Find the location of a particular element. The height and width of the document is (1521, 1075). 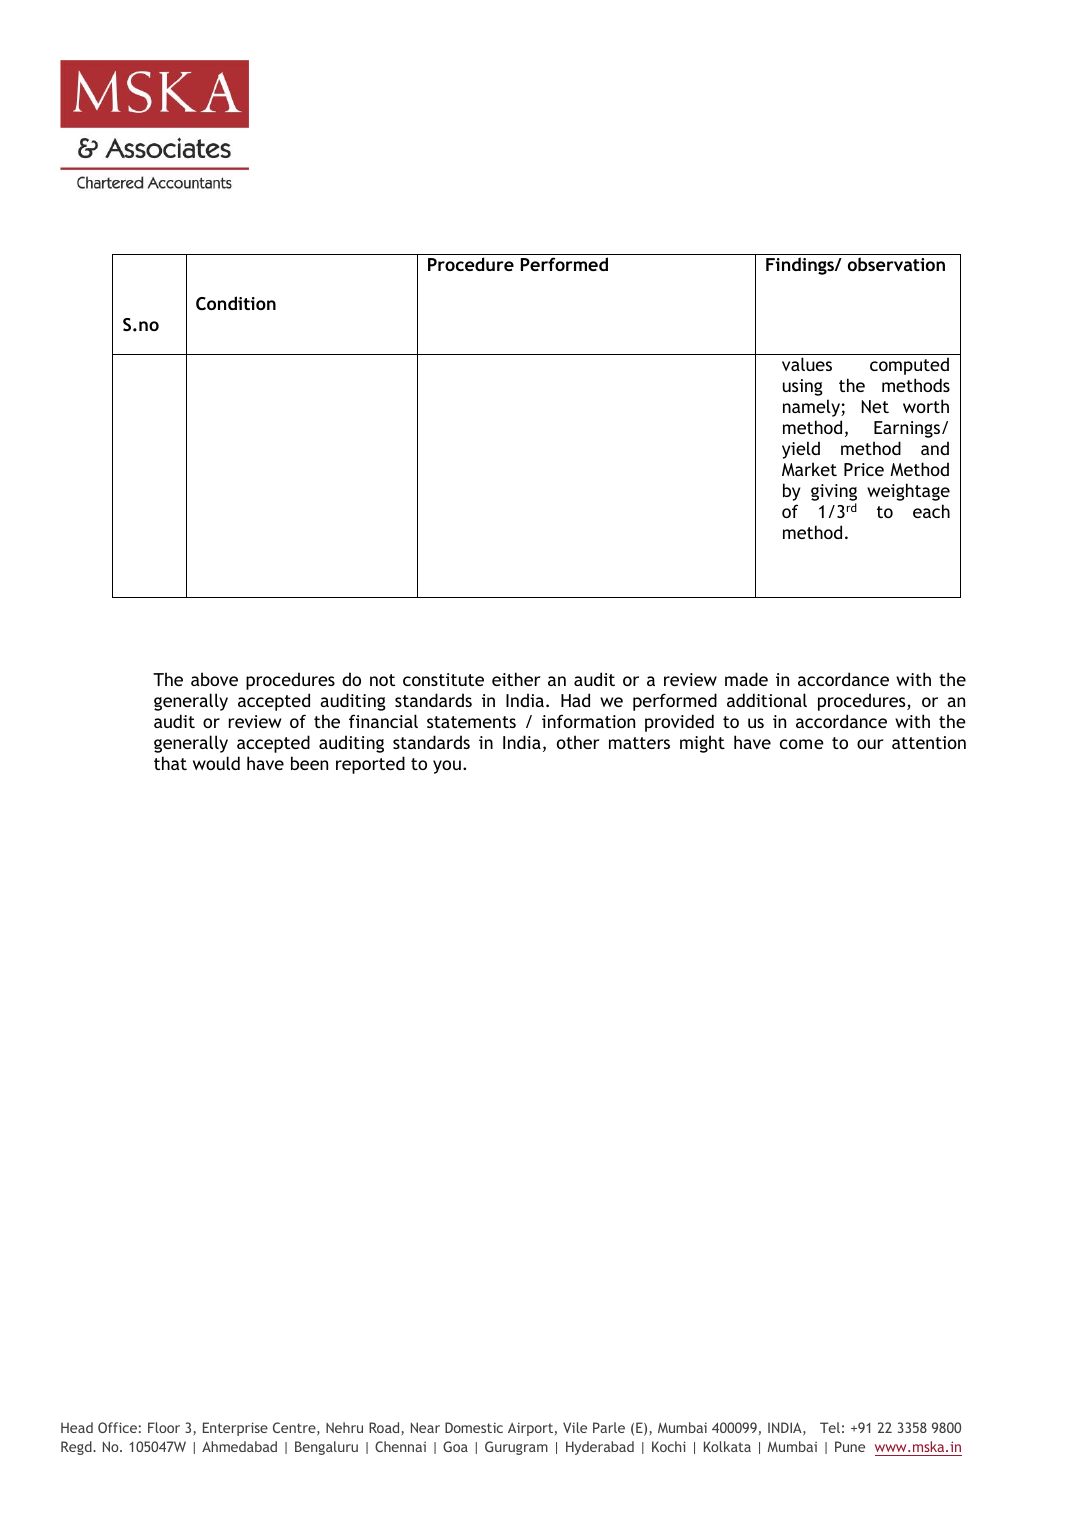

either is located at coordinates (516, 679).
